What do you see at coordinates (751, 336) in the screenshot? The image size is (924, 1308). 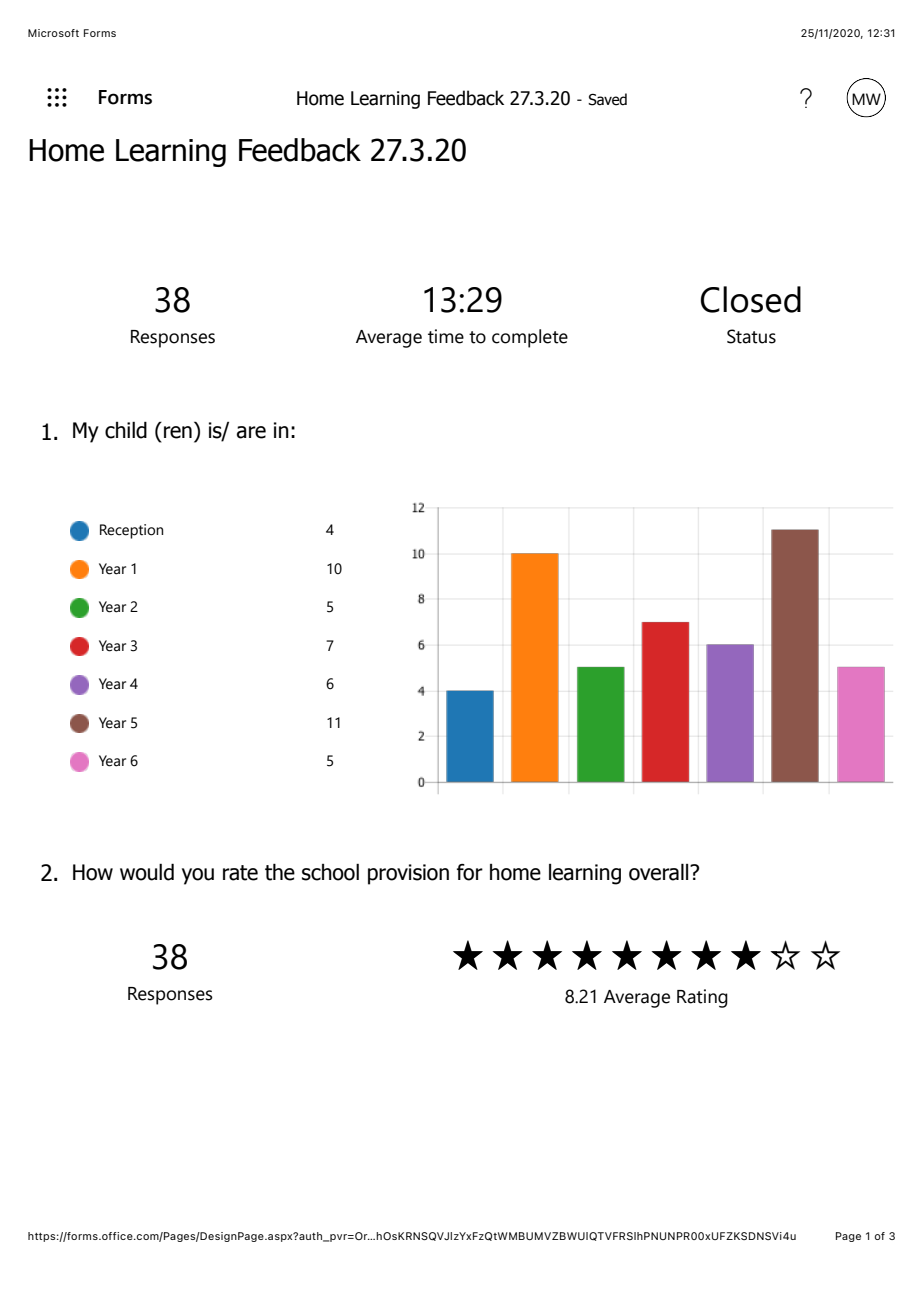 I see `Status` at bounding box center [751, 336].
